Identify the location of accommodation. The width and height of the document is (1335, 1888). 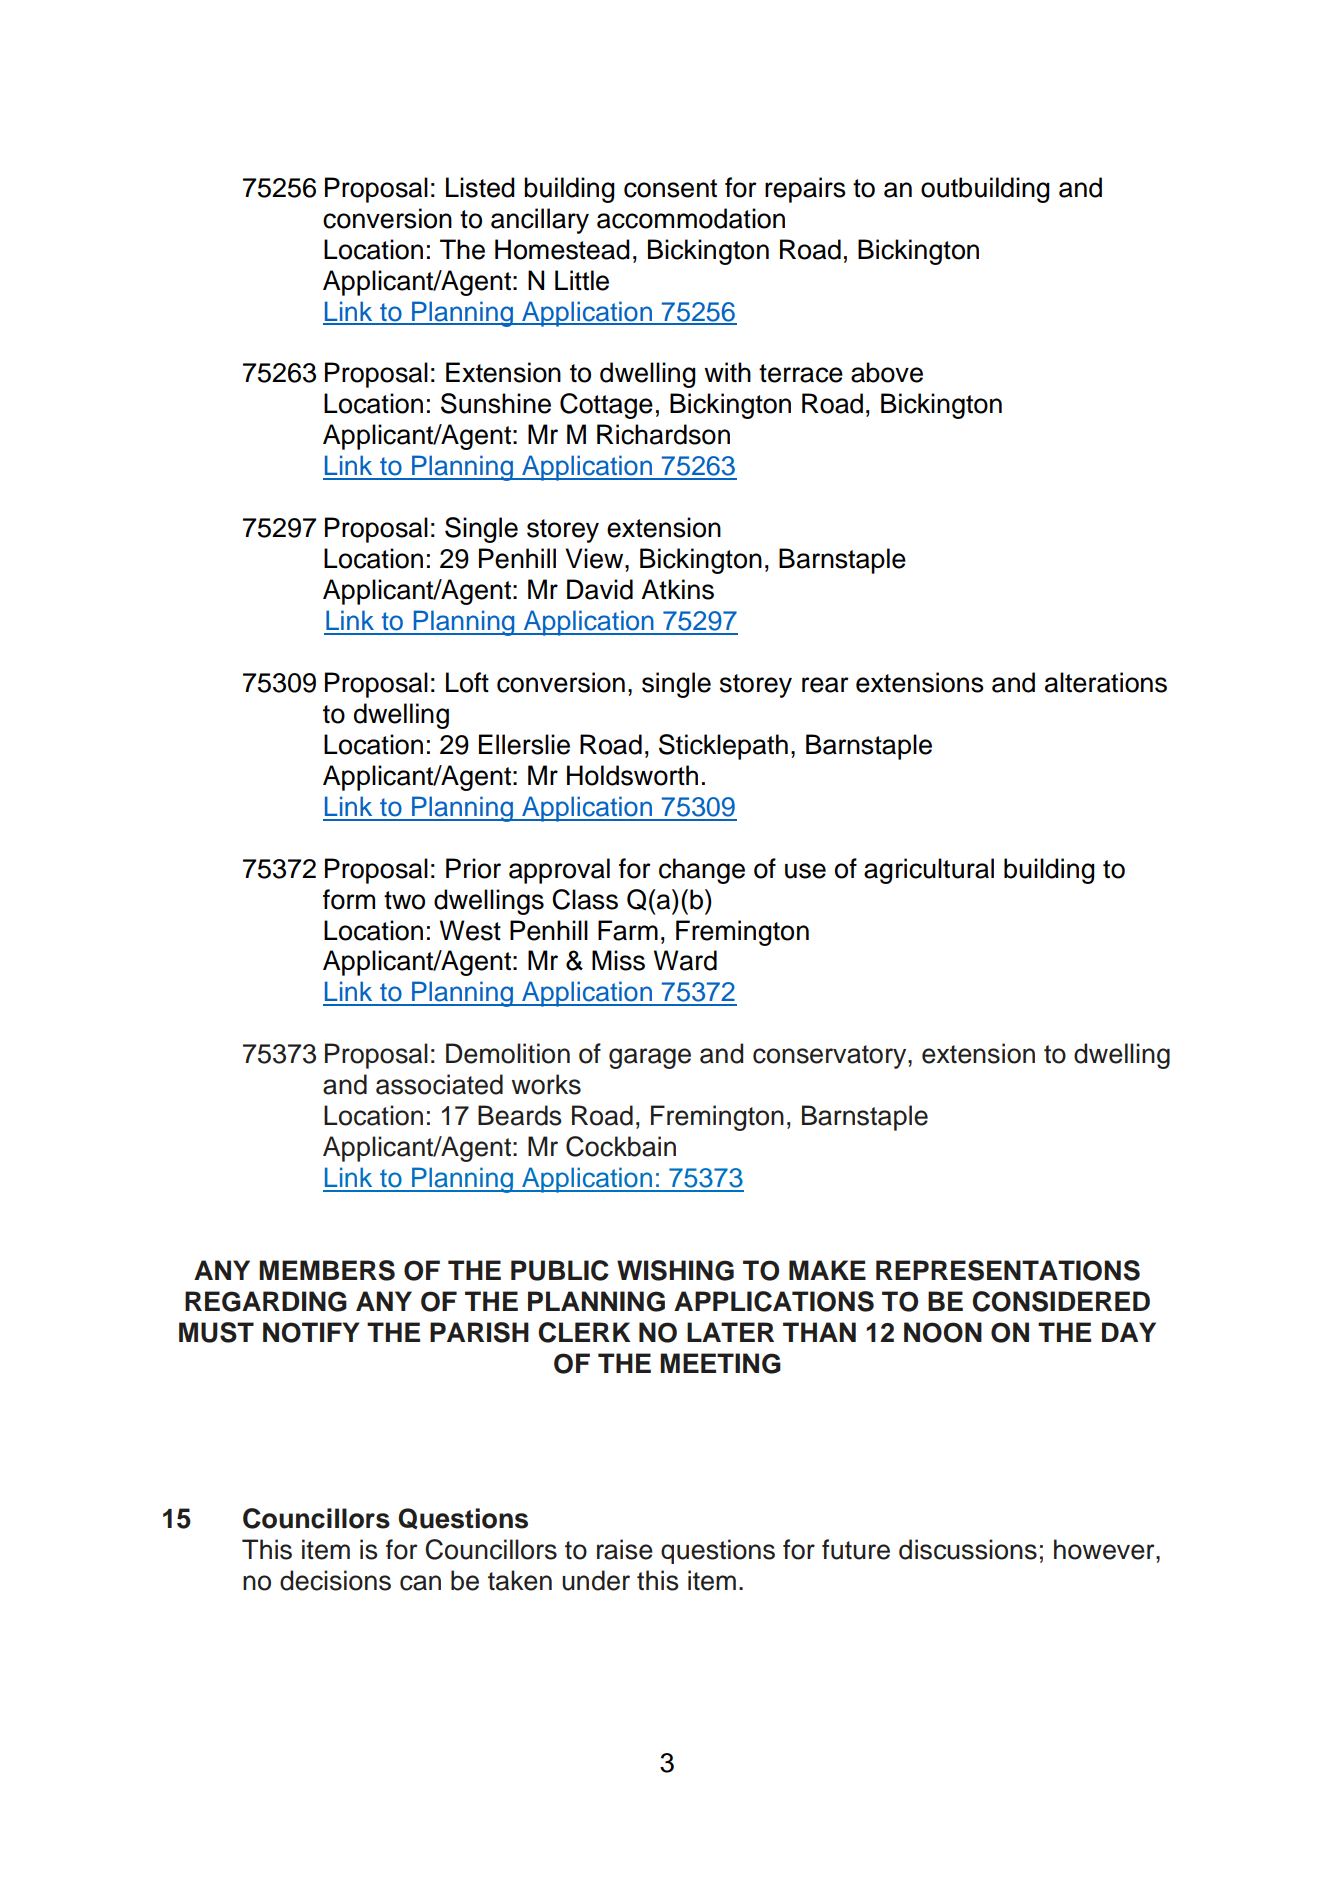
(691, 218).
